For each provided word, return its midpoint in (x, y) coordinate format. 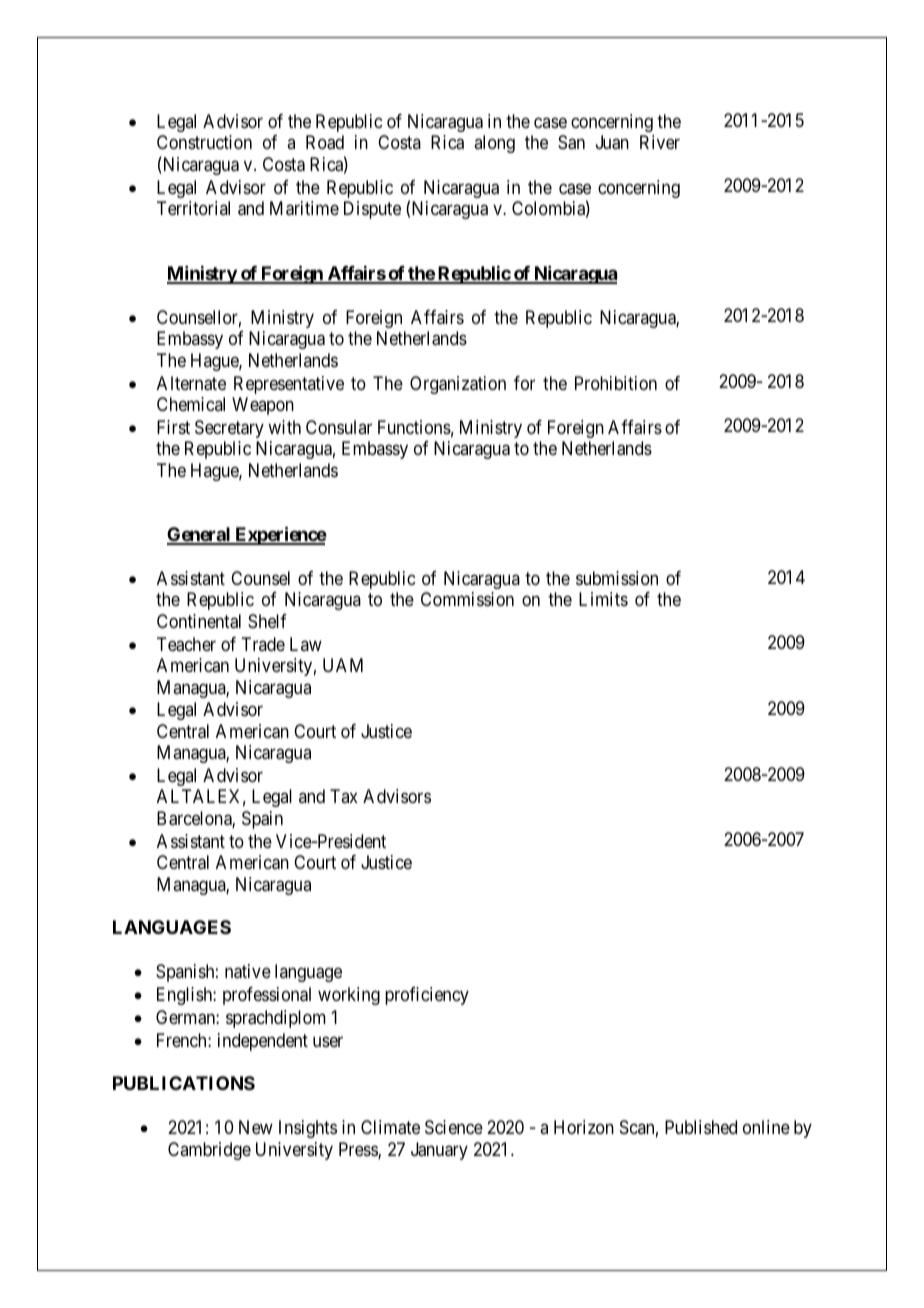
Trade (263, 644)
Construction (204, 142)
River (660, 142)
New (256, 1127)
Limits (603, 599)
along (494, 144)
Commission (467, 599)
